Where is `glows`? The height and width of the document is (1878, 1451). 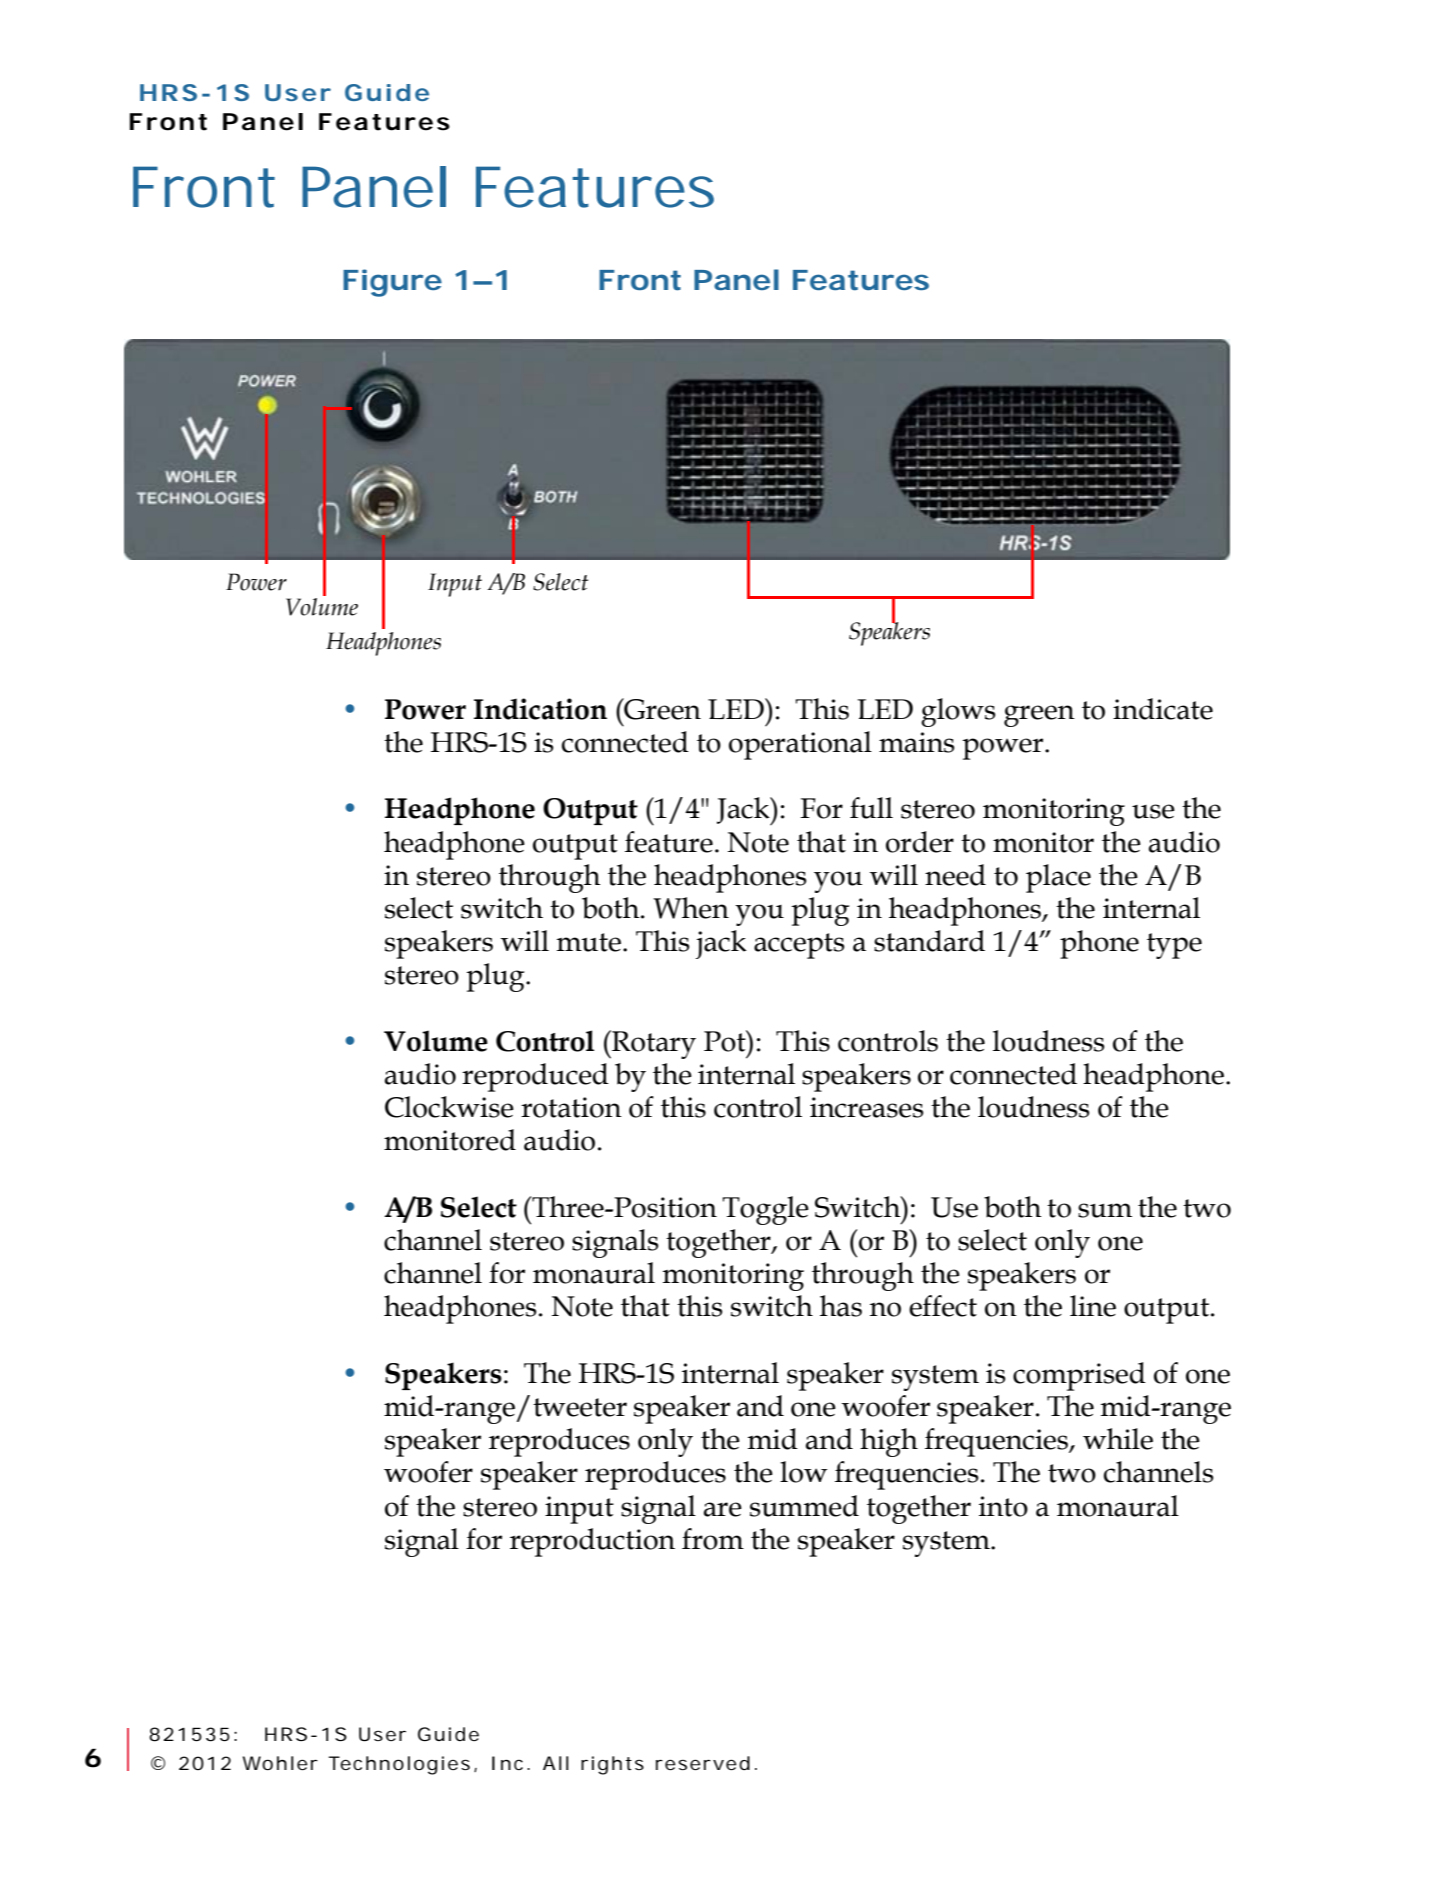 glows is located at coordinates (958, 712).
